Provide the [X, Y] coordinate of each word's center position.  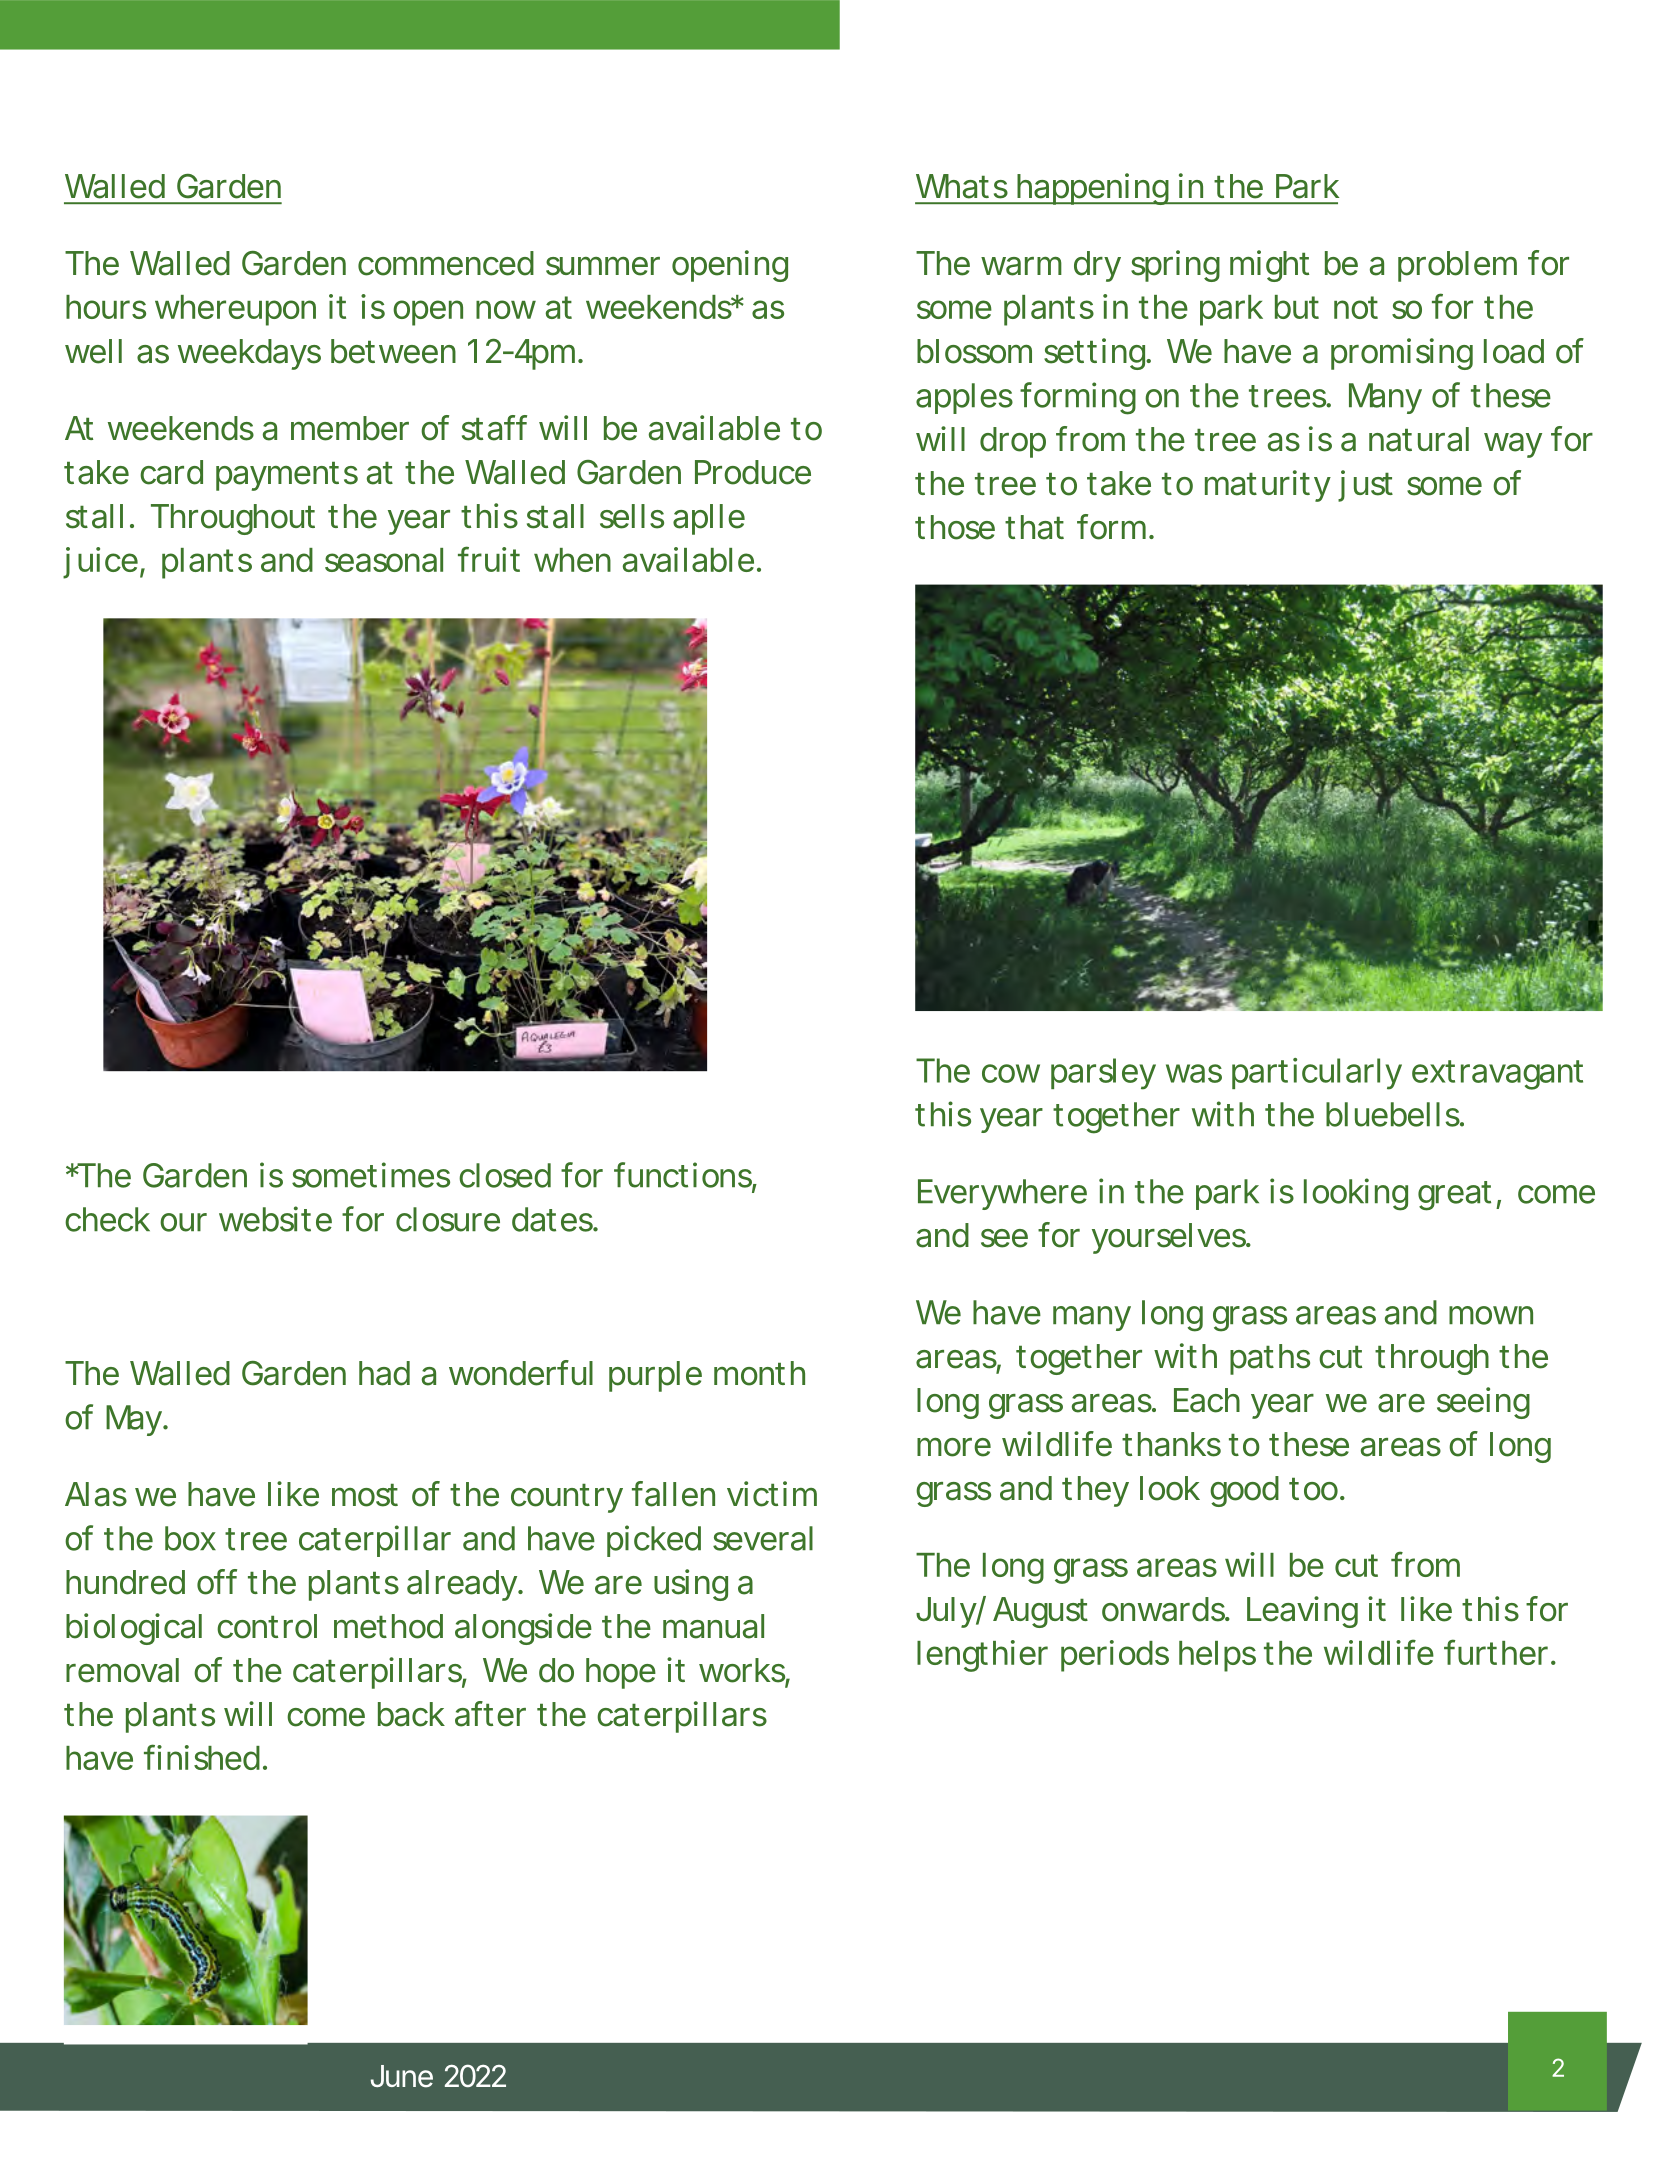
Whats [962, 186]
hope [621, 1673]
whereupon [235, 310]
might [1269, 266]
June [402, 2076]
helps [1217, 1656]
